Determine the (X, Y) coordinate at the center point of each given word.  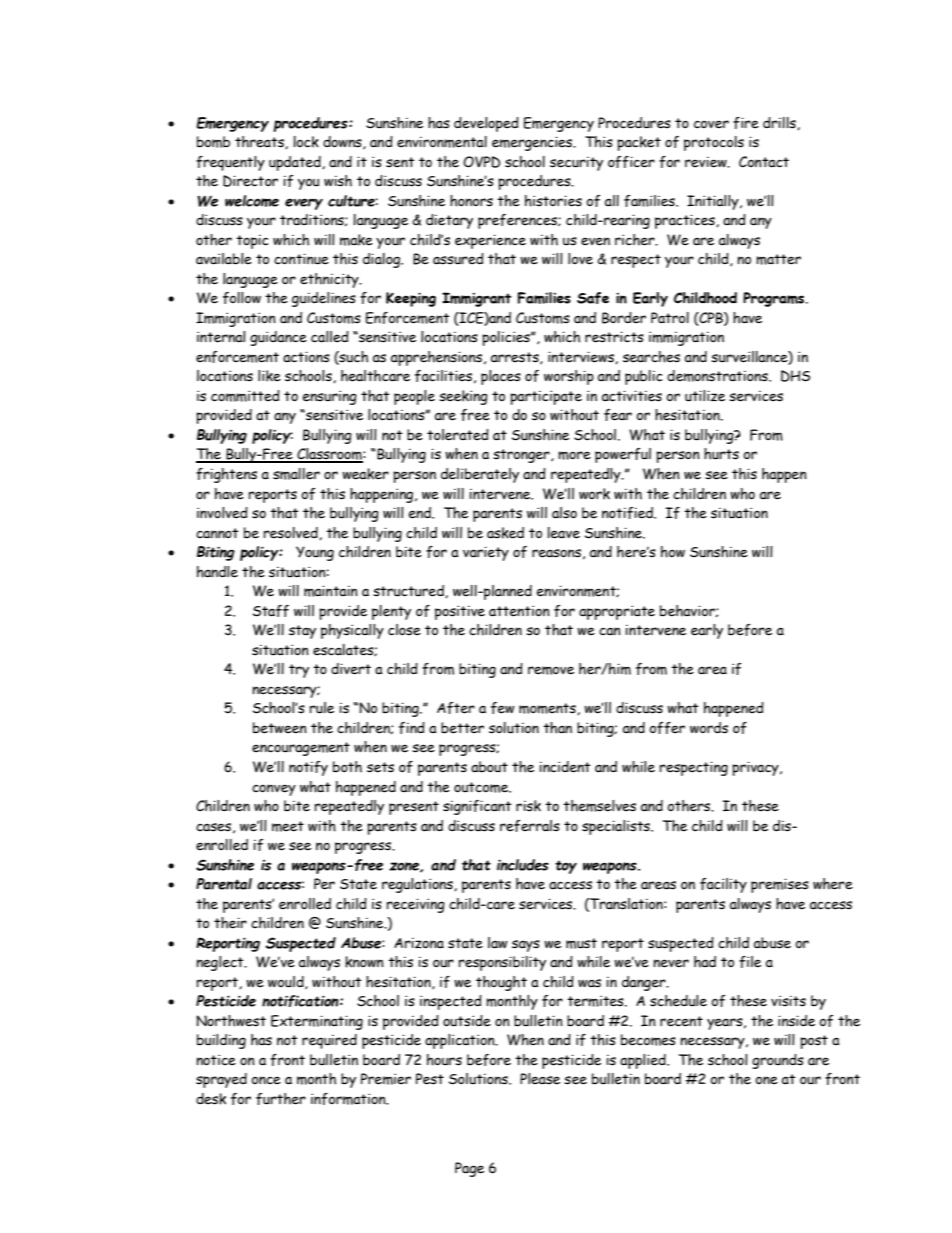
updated (296, 163)
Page (469, 1169)
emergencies (533, 143)
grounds (778, 1061)
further (281, 1099)
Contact (764, 162)
